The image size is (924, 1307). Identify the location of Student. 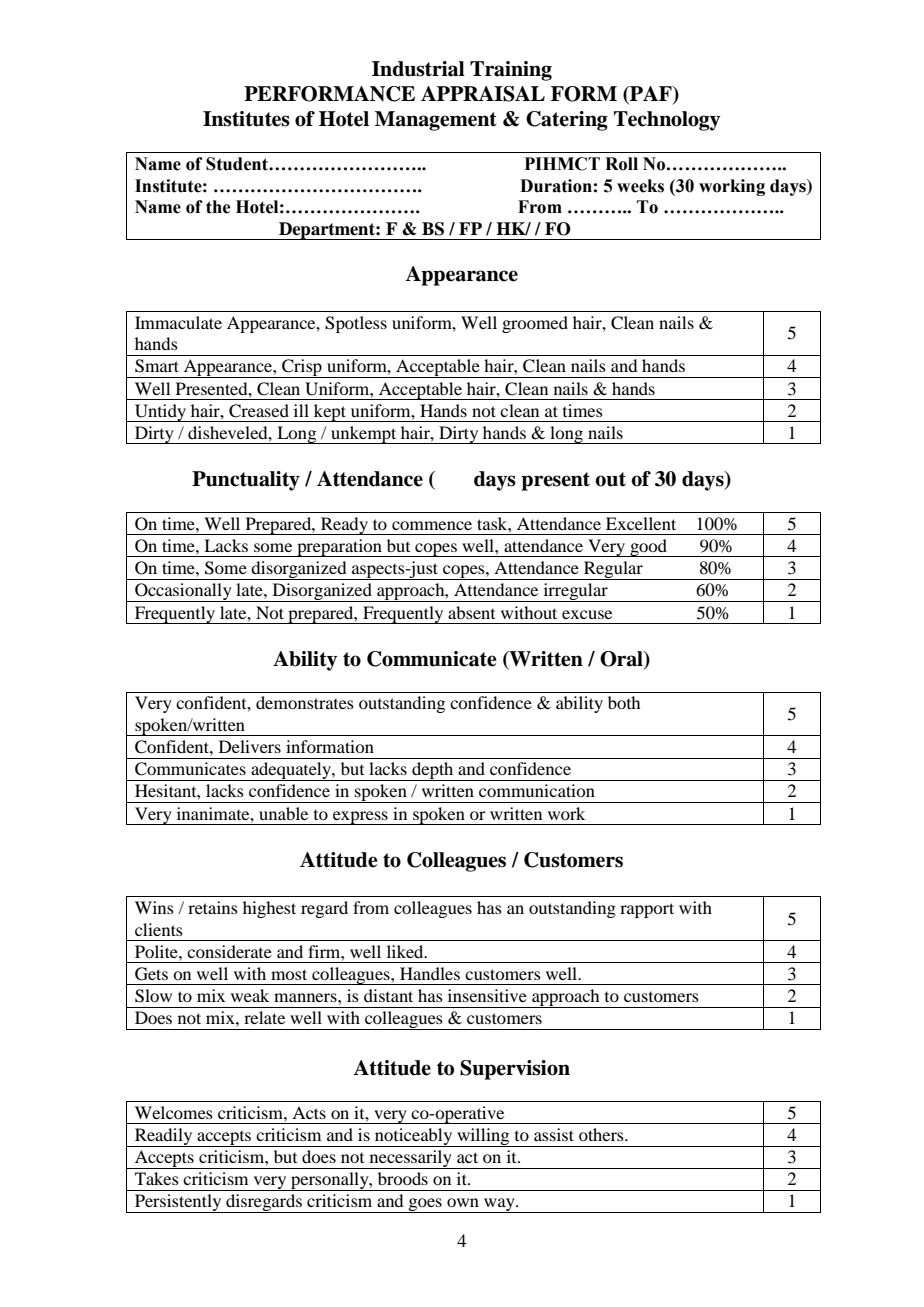
(238, 164).
